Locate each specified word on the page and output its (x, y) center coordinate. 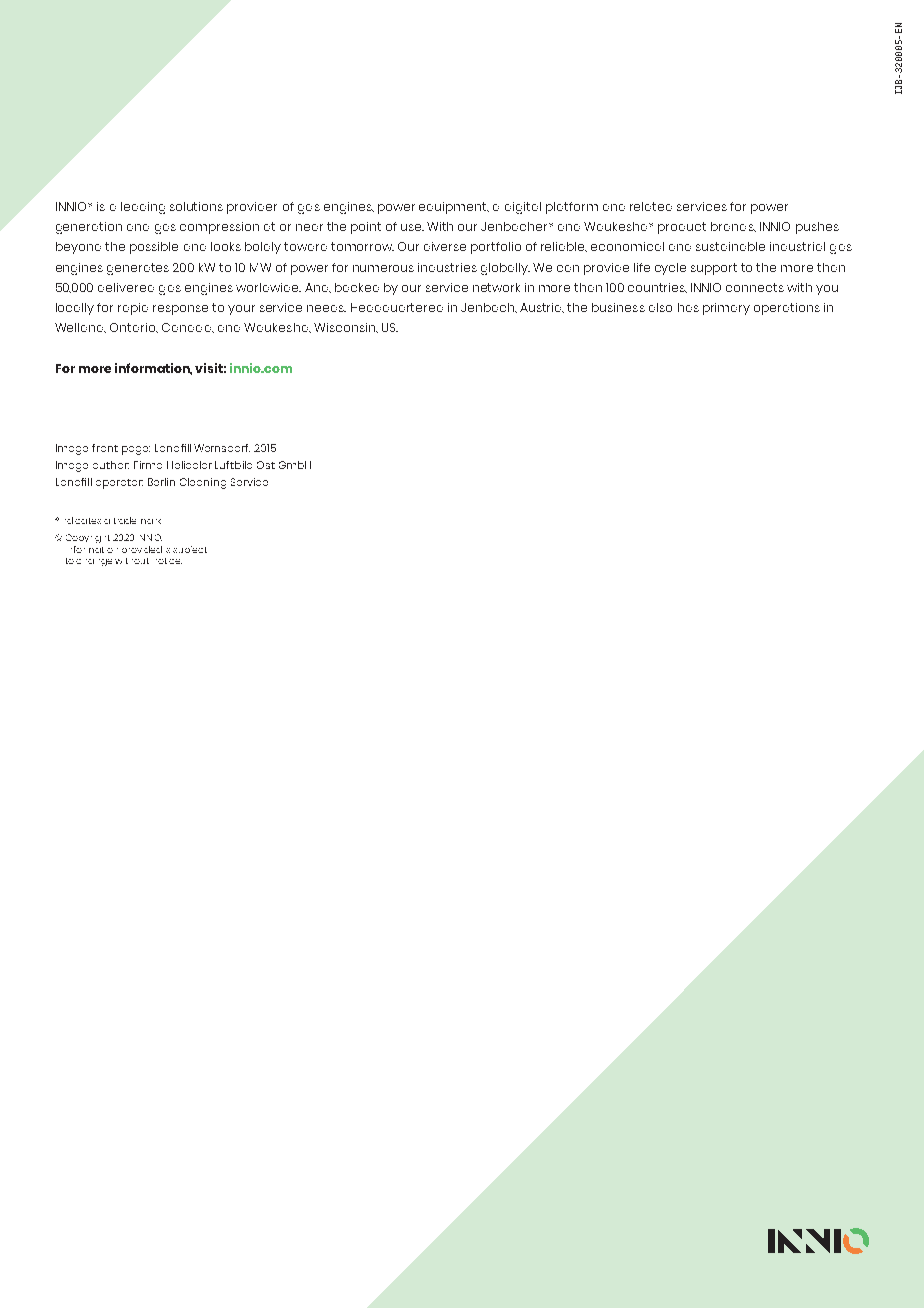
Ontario (134, 328)
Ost (266, 465)
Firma (148, 465)
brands (733, 227)
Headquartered (397, 307)
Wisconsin (345, 327)
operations (787, 309)
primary (726, 309)
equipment (454, 208)
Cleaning (203, 483)
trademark (137, 520)
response (180, 310)
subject (190, 549)
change (94, 562)
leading (143, 208)
